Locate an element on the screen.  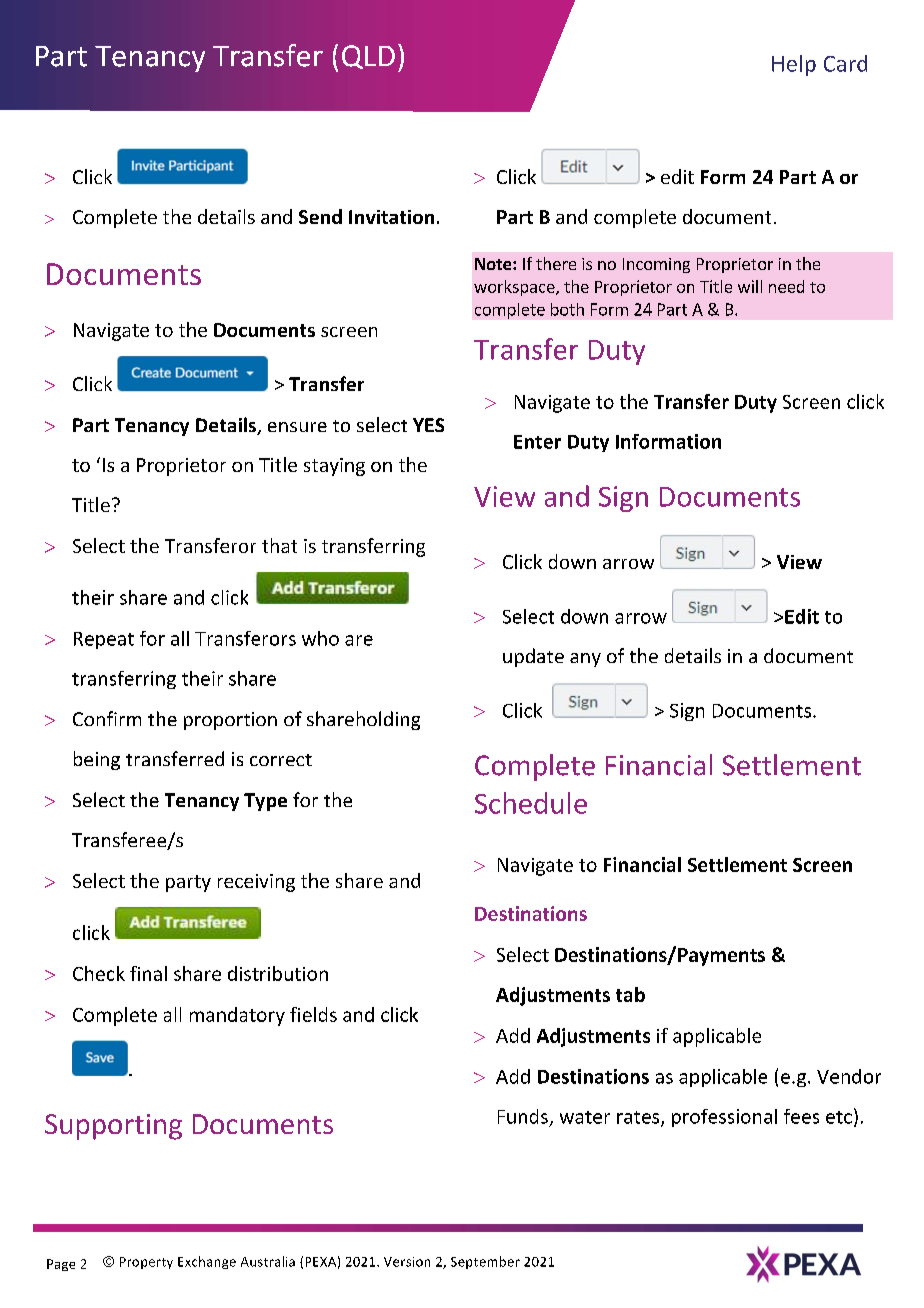
Repeat is located at coordinates (104, 640).
